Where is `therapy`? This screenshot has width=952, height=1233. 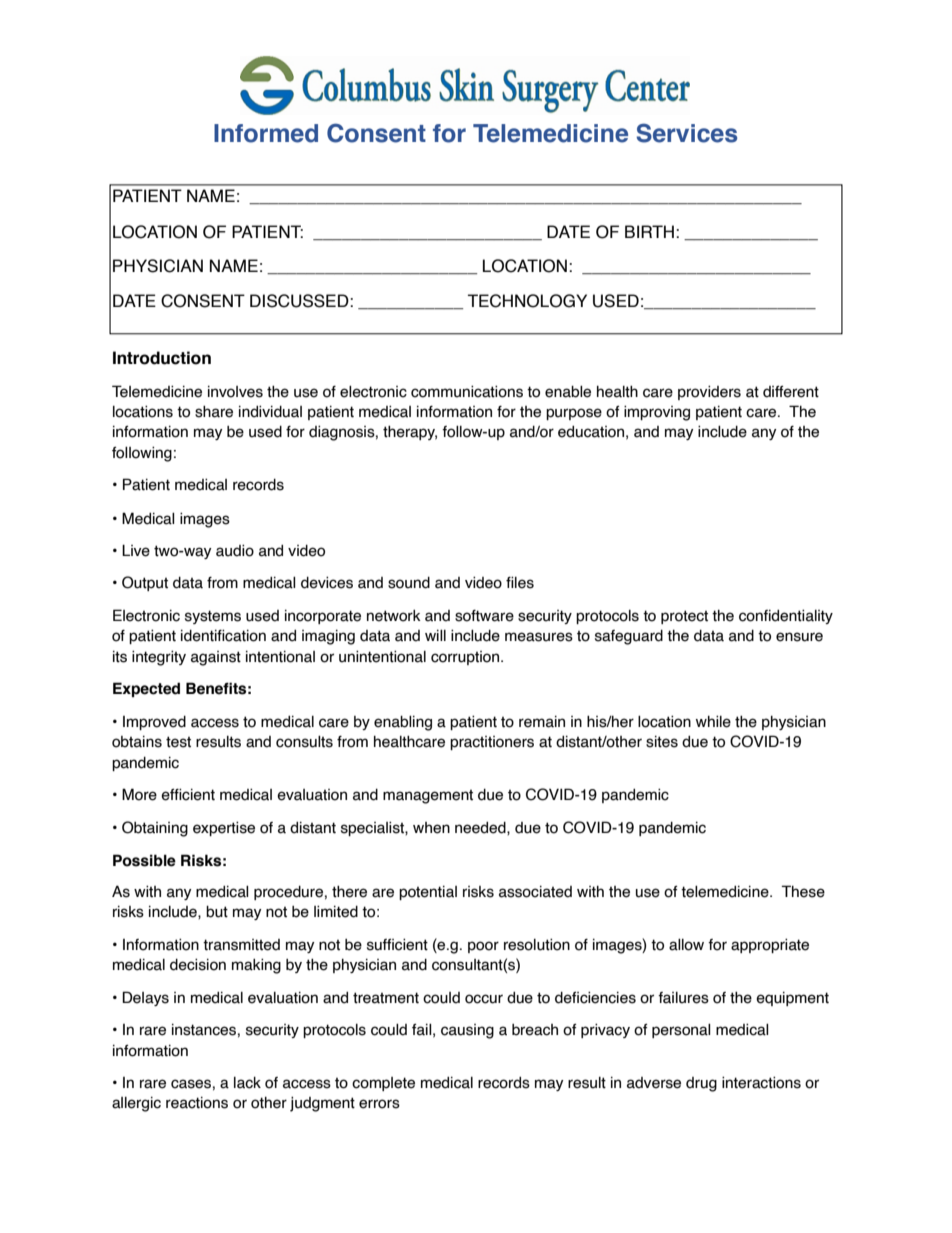 therapy is located at coordinates (410, 433).
